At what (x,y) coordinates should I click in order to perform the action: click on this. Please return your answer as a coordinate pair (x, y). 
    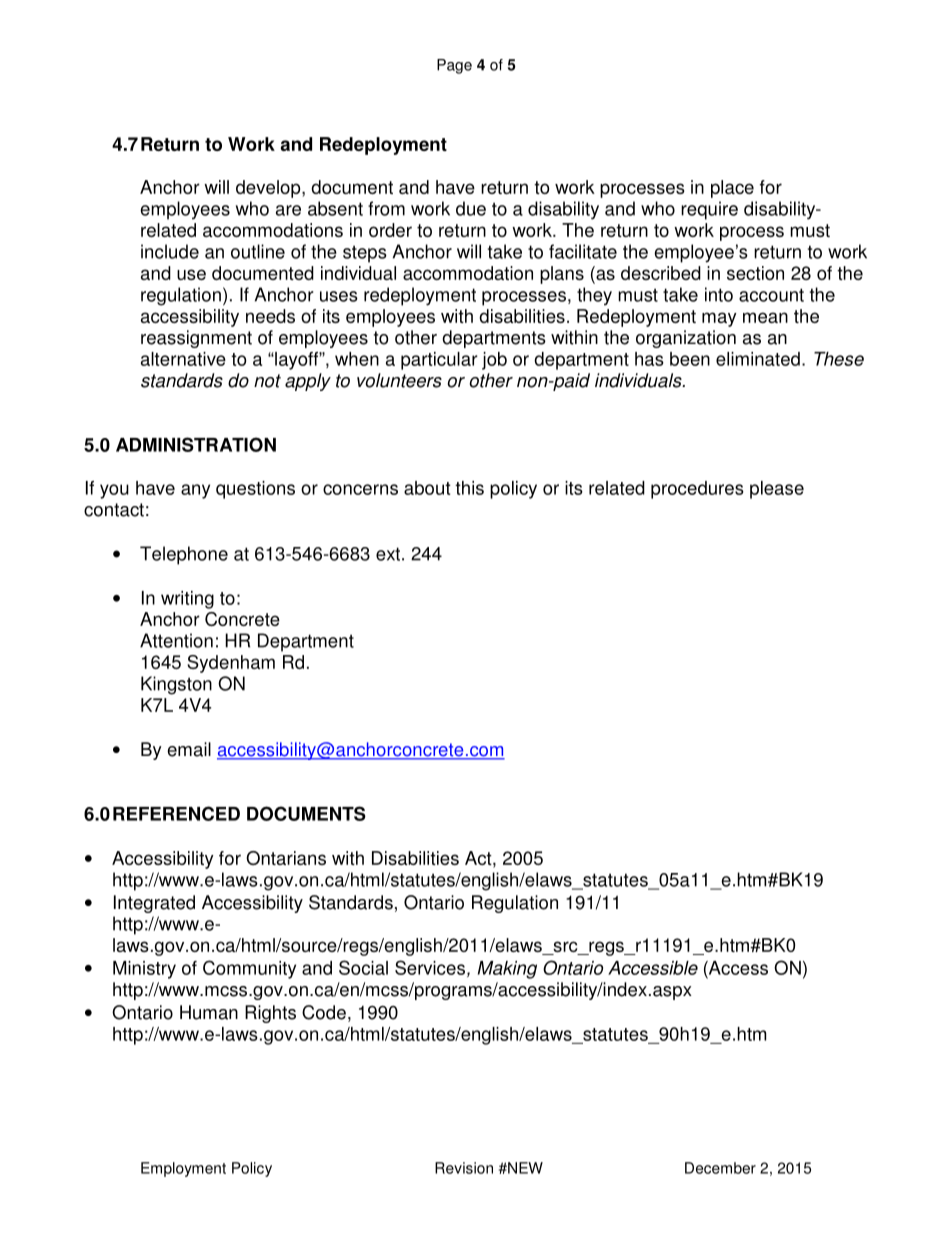
    Looking at the image, I should click on (469, 488).
